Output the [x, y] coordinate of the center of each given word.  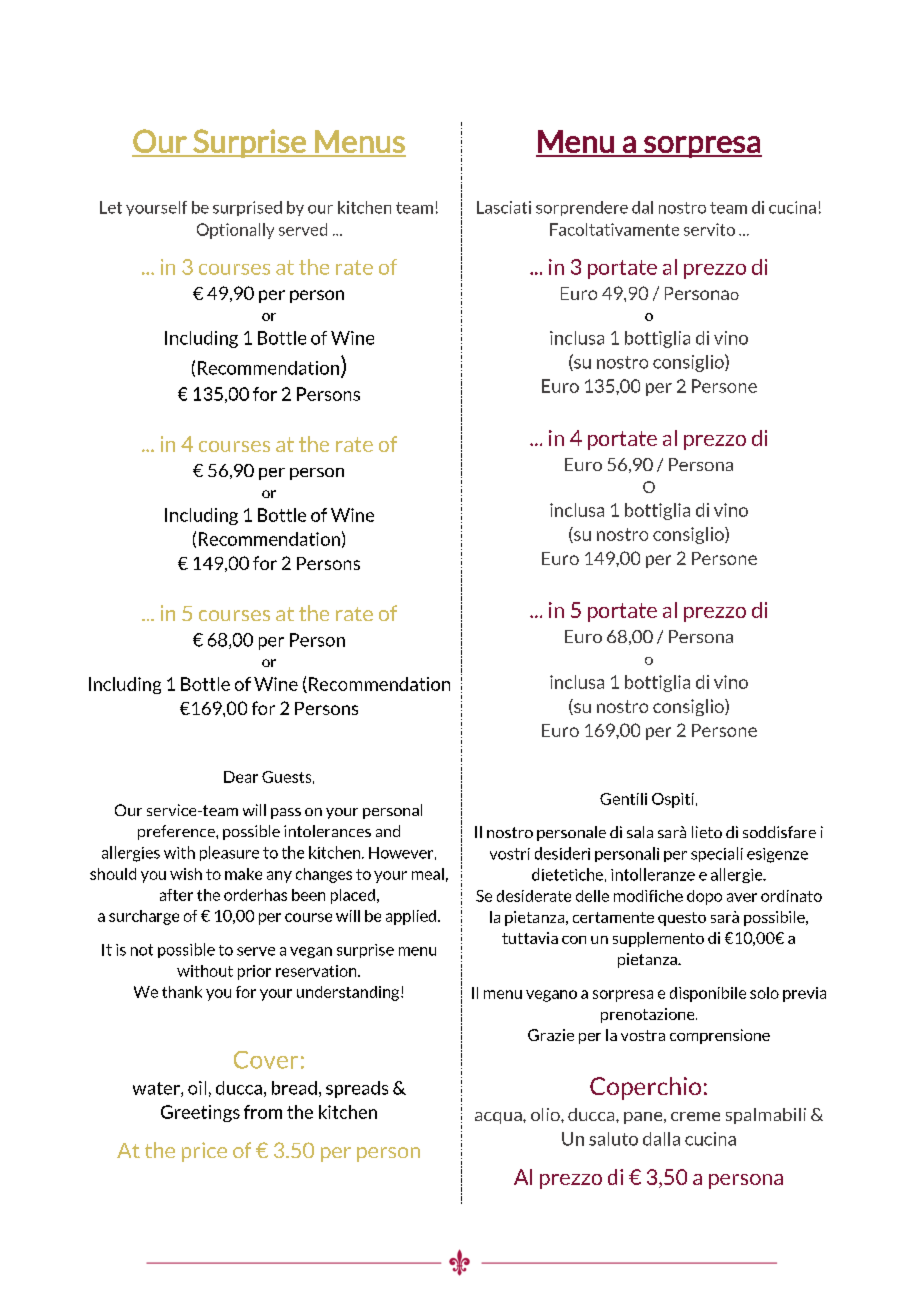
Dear [241, 777]
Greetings [200, 1113]
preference [177, 832]
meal [428, 874]
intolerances [327, 831]
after [176, 895]
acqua [499, 1118]
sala [640, 832]
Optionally [235, 231]
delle [592, 896]
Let [111, 207]
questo [682, 919]
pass [286, 813]
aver [742, 897]
